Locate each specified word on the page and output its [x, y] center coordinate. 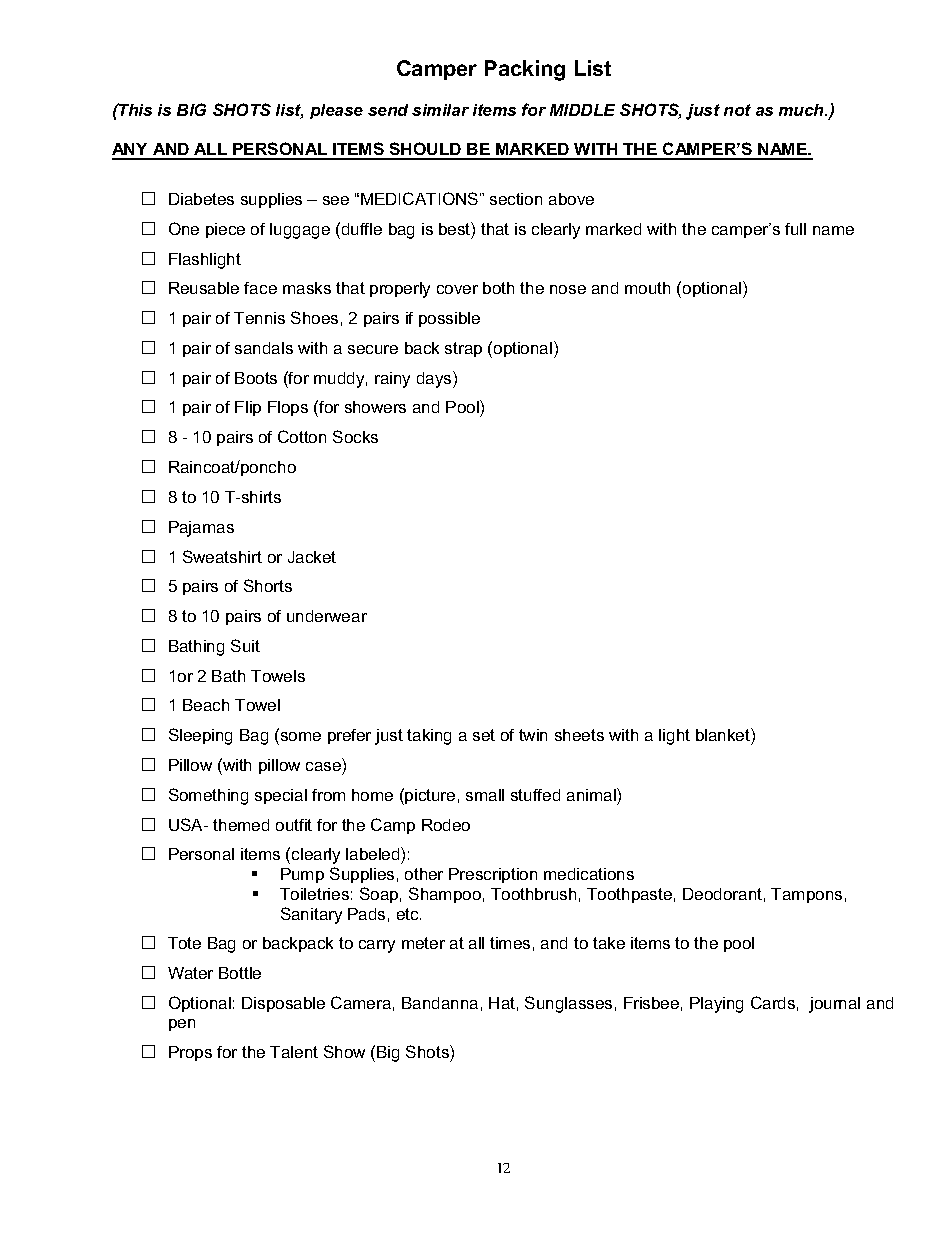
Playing [716, 1005]
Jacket [312, 557]
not [737, 110]
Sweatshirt [222, 556]
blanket [724, 736]
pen [182, 1025]
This [134, 109]
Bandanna [440, 1003]
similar [440, 110]
